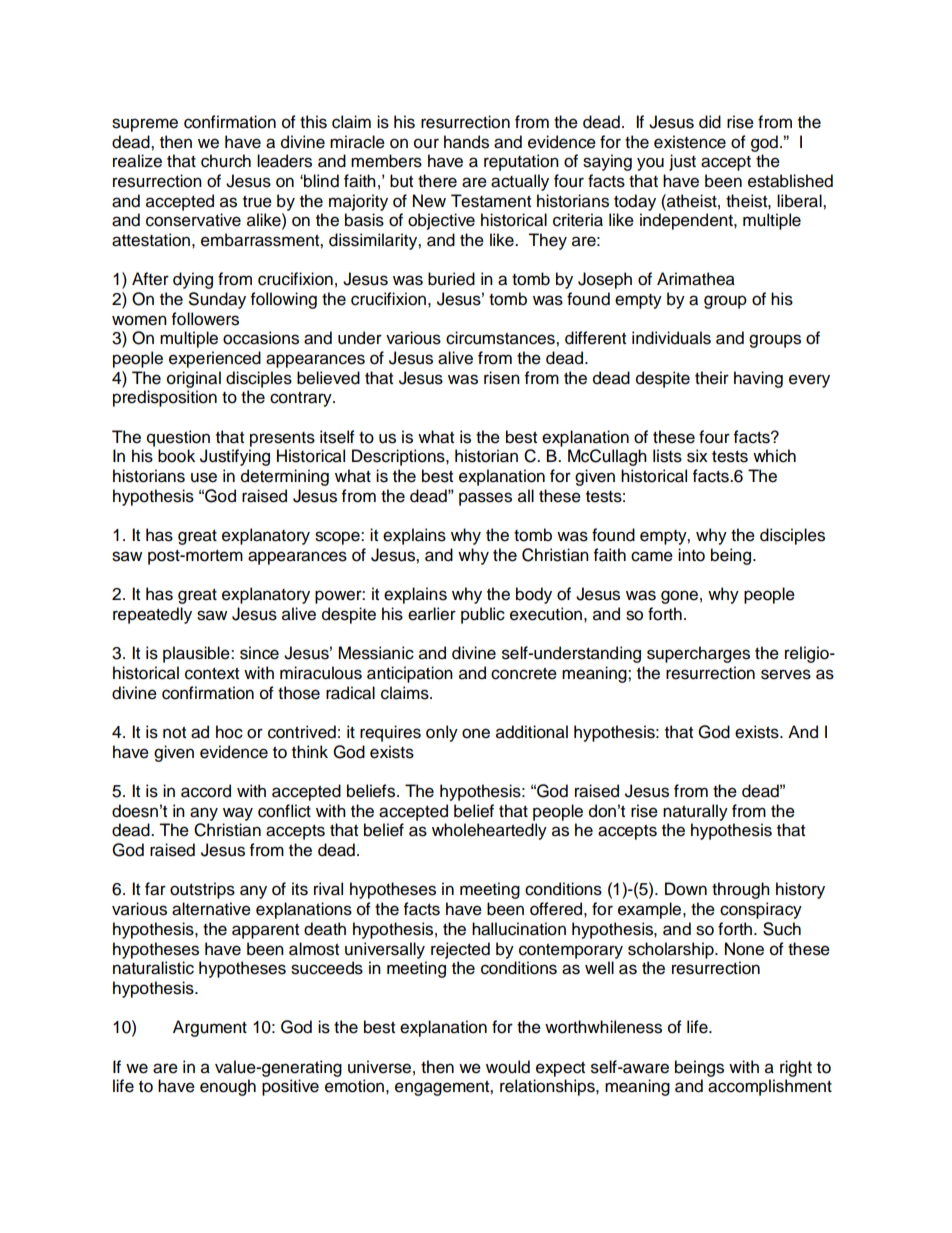 The height and width of the screenshot is (1233, 952). I want to click on serves, so click(786, 674).
